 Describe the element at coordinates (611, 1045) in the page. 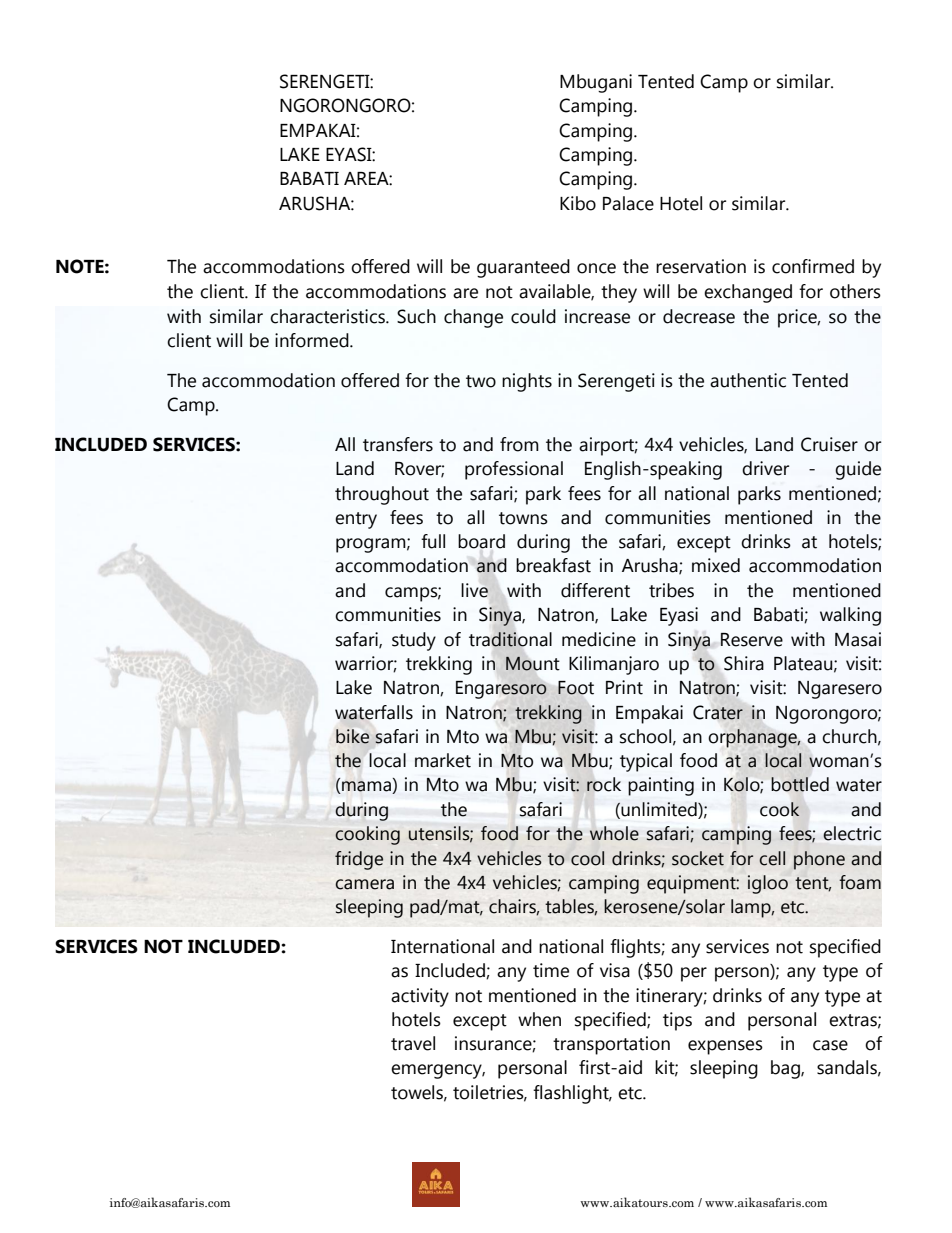

I see `transportation` at that location.
